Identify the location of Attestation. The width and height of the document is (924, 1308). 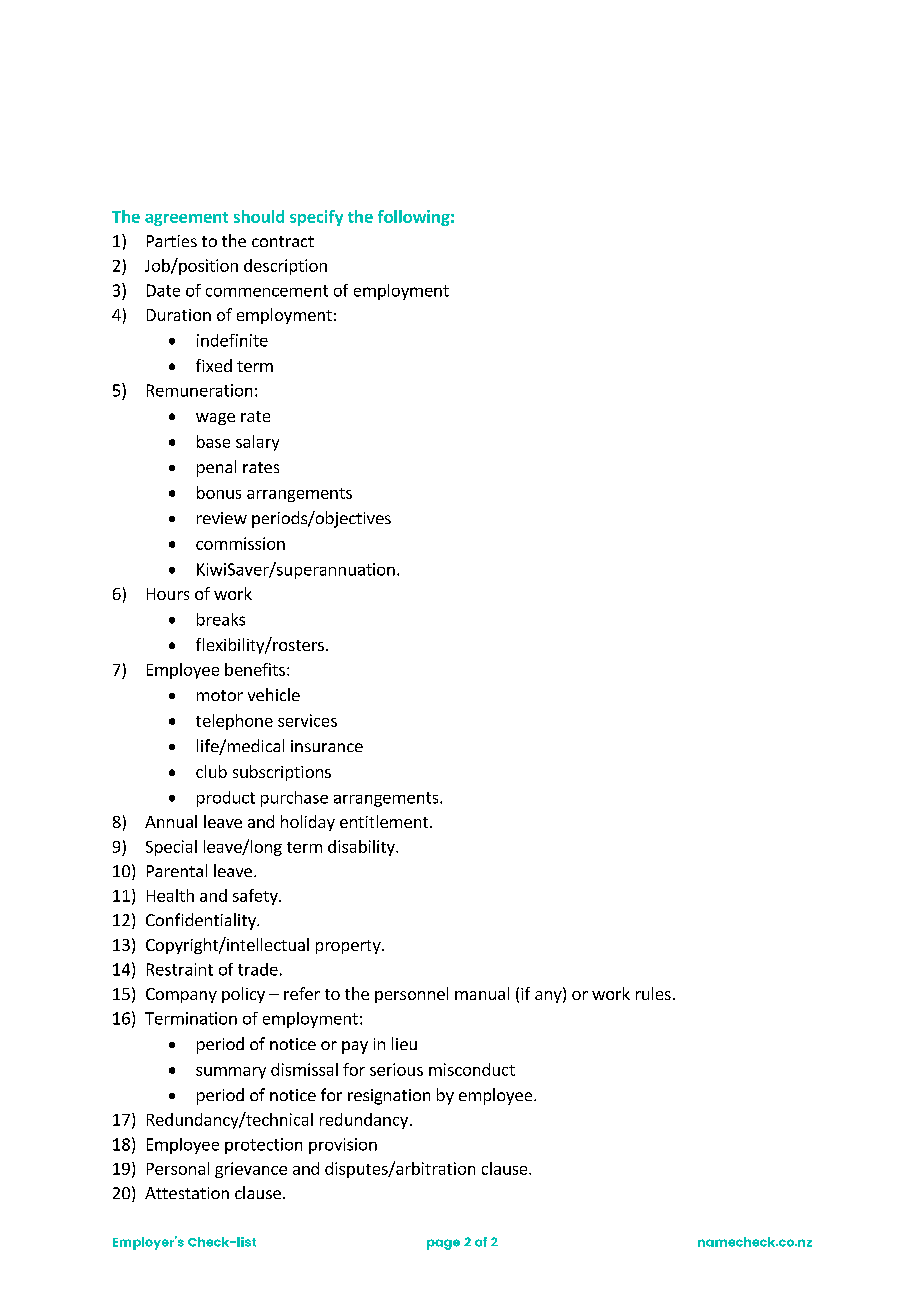
(187, 1193).
